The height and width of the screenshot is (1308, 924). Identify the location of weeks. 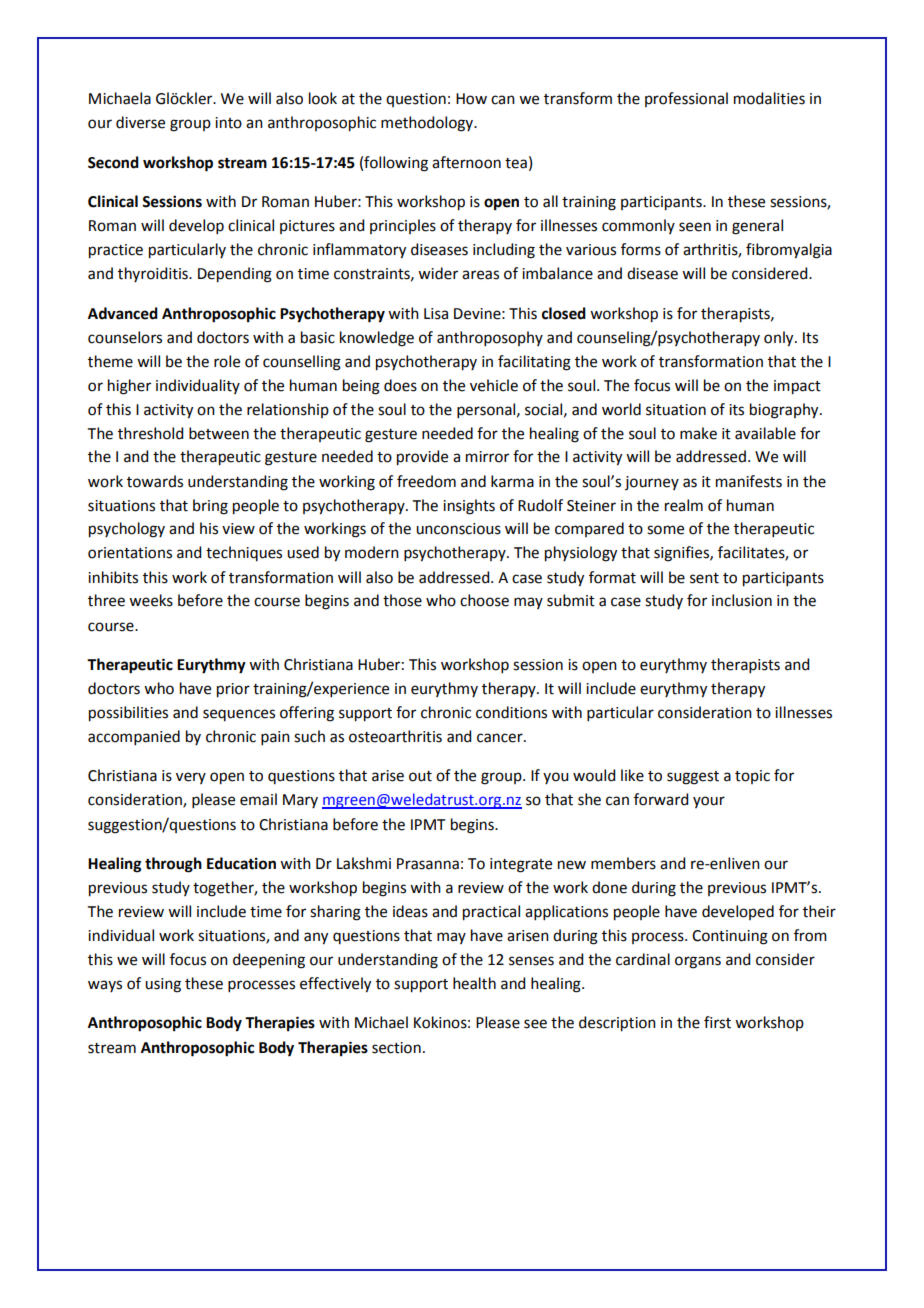
(151, 600).
